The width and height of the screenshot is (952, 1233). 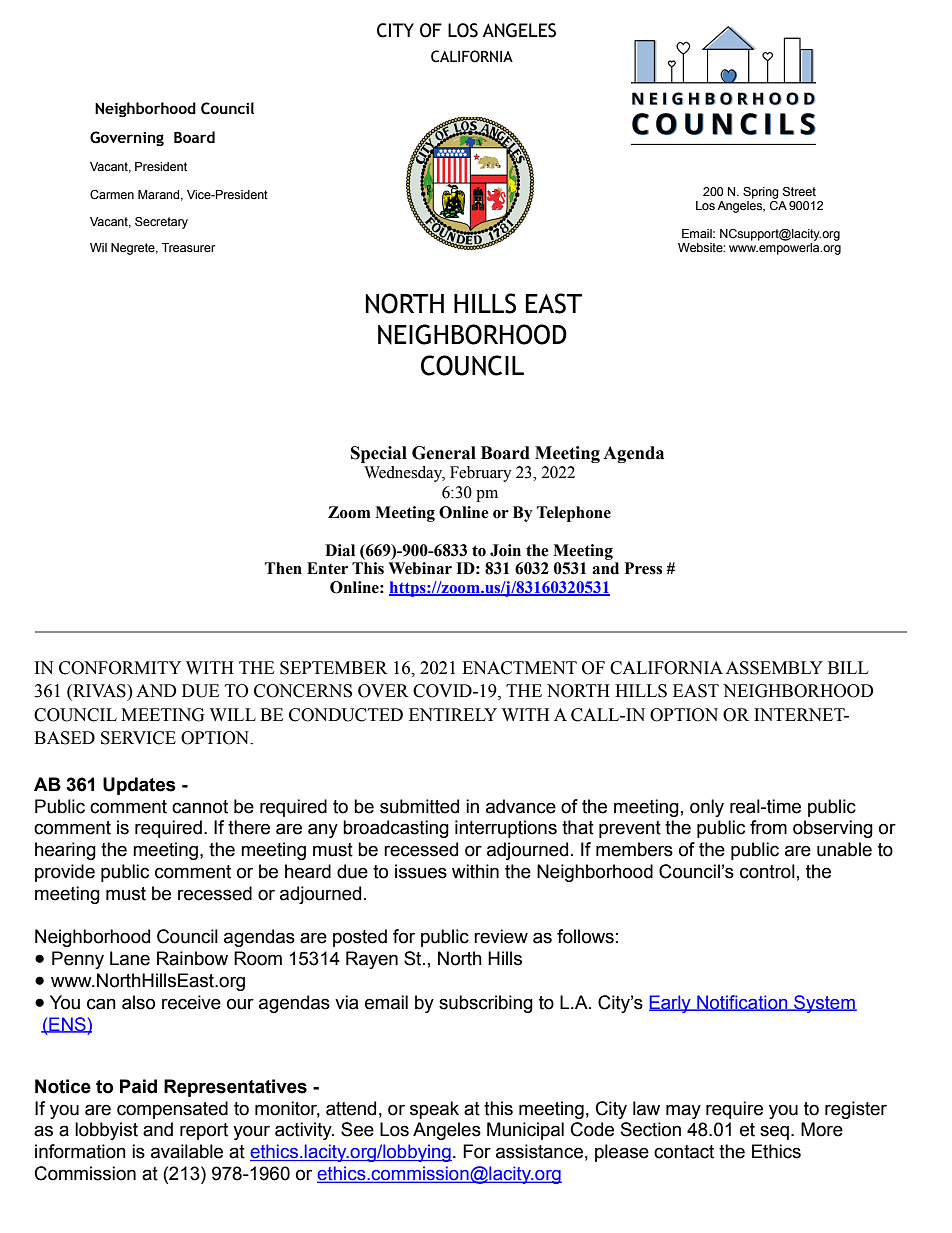 What do you see at coordinates (172, 1110) in the screenshot?
I see `compensated` at bounding box center [172, 1110].
